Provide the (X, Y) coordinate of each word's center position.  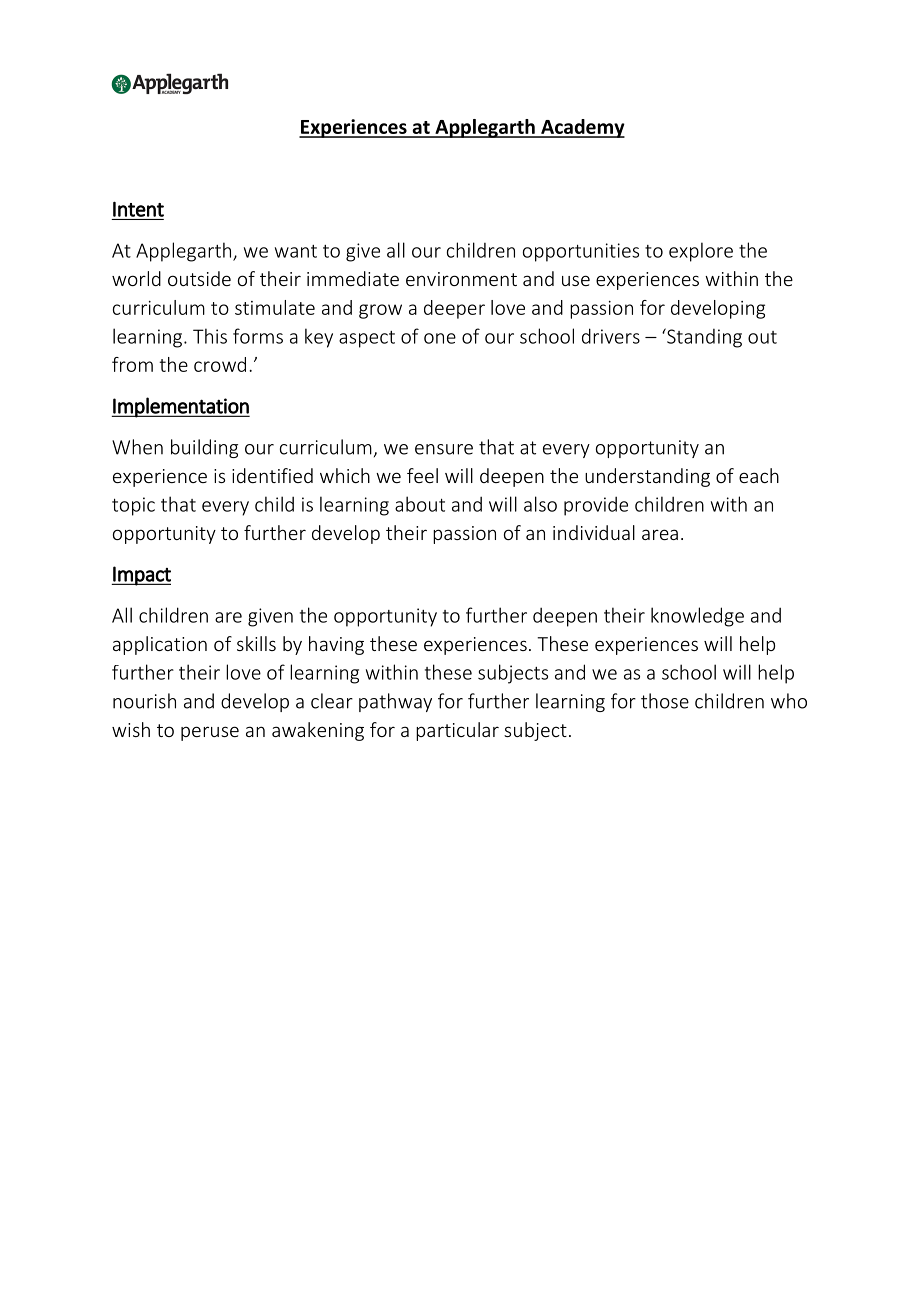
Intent (138, 209)
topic (133, 506)
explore (701, 252)
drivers (611, 336)
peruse (210, 733)
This (210, 336)
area (660, 534)
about (420, 504)
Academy (582, 128)
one (440, 338)
